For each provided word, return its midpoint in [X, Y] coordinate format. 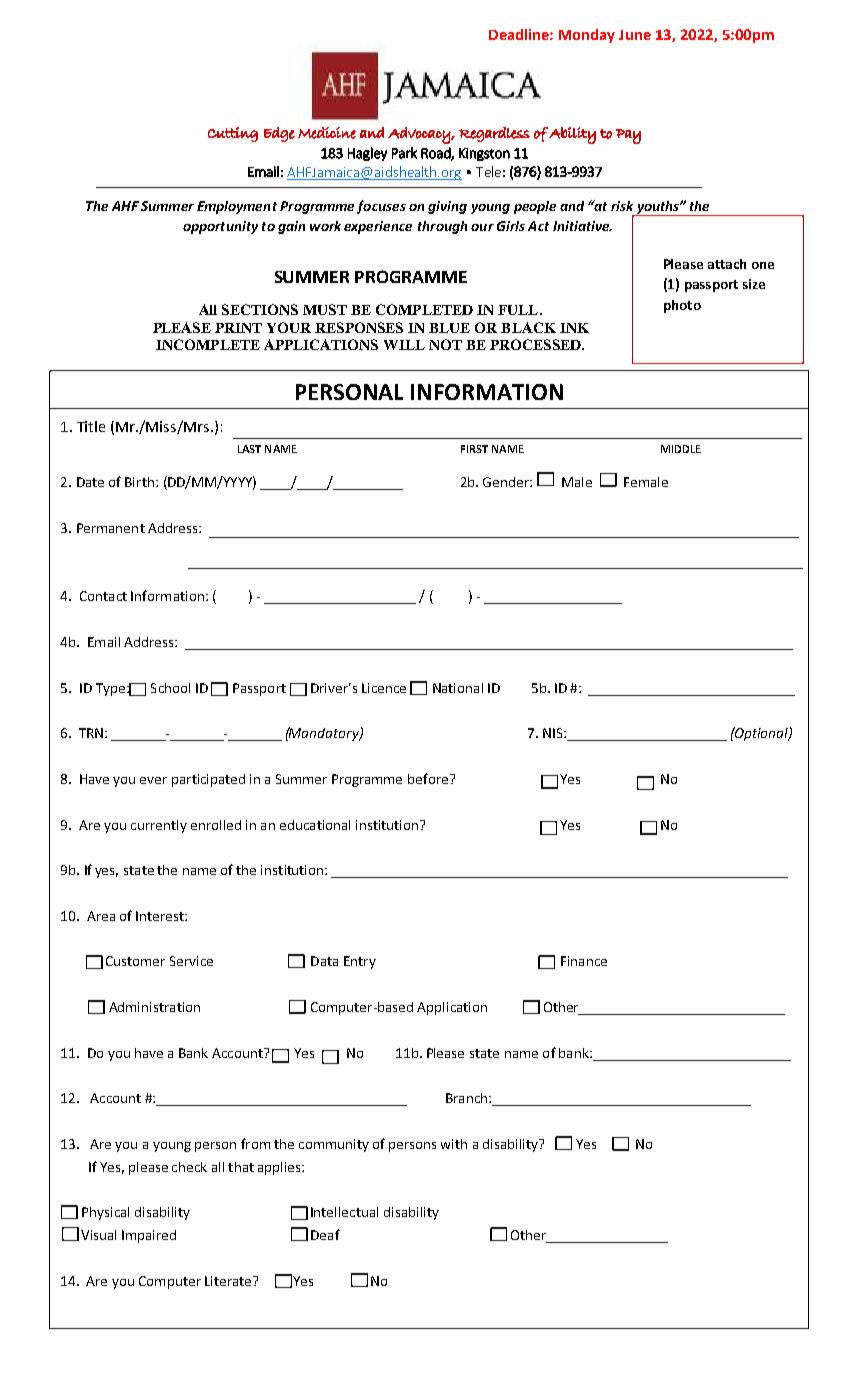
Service [191, 961]
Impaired [149, 1236]
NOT [445, 344]
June [635, 35]
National [458, 688]
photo [682, 306]
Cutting [233, 134]
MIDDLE [681, 449]
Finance [584, 961]
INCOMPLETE [208, 344]
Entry [360, 962]
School [170, 688]
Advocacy [420, 135]
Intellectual [344, 1212]
